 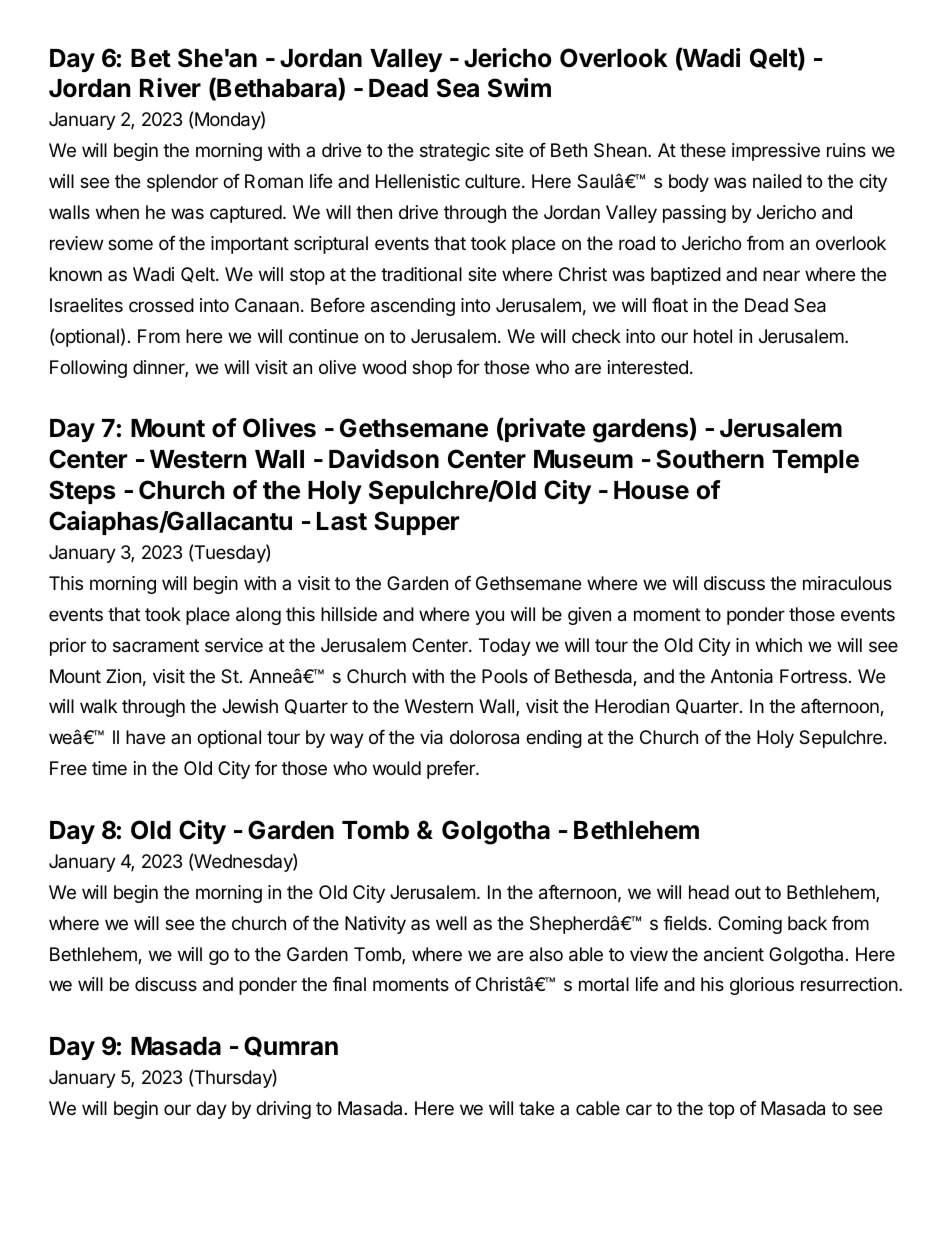 What do you see at coordinates (283, 1110) in the document?
I see `driving` at bounding box center [283, 1110].
